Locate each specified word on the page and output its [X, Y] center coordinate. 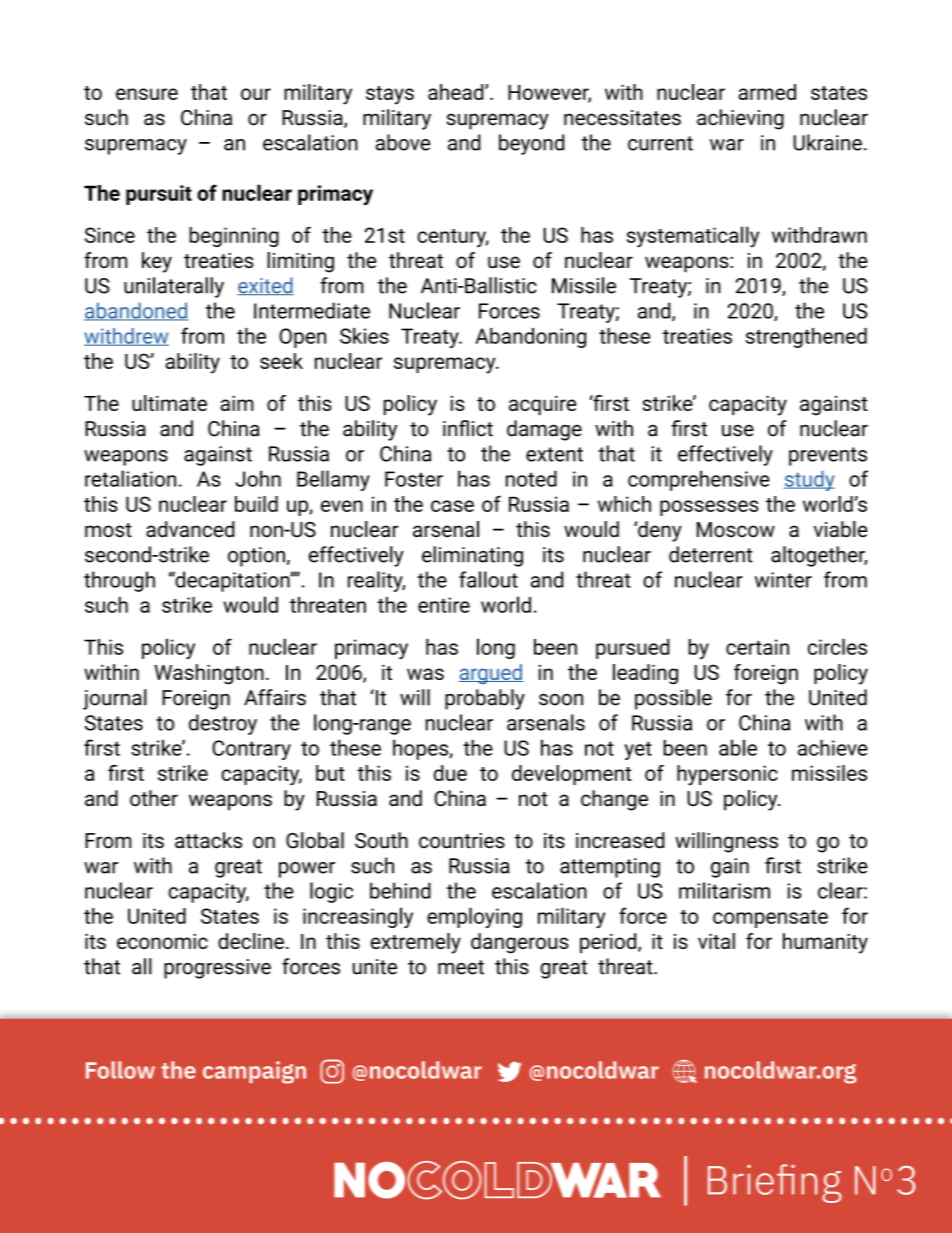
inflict [468, 428]
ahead [457, 92]
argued [491, 674]
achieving [740, 119]
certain [757, 647]
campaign [254, 1072]
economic [162, 941]
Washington [209, 674]
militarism [724, 890]
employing [474, 917]
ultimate [169, 403]
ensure [147, 94]
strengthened [806, 338]
